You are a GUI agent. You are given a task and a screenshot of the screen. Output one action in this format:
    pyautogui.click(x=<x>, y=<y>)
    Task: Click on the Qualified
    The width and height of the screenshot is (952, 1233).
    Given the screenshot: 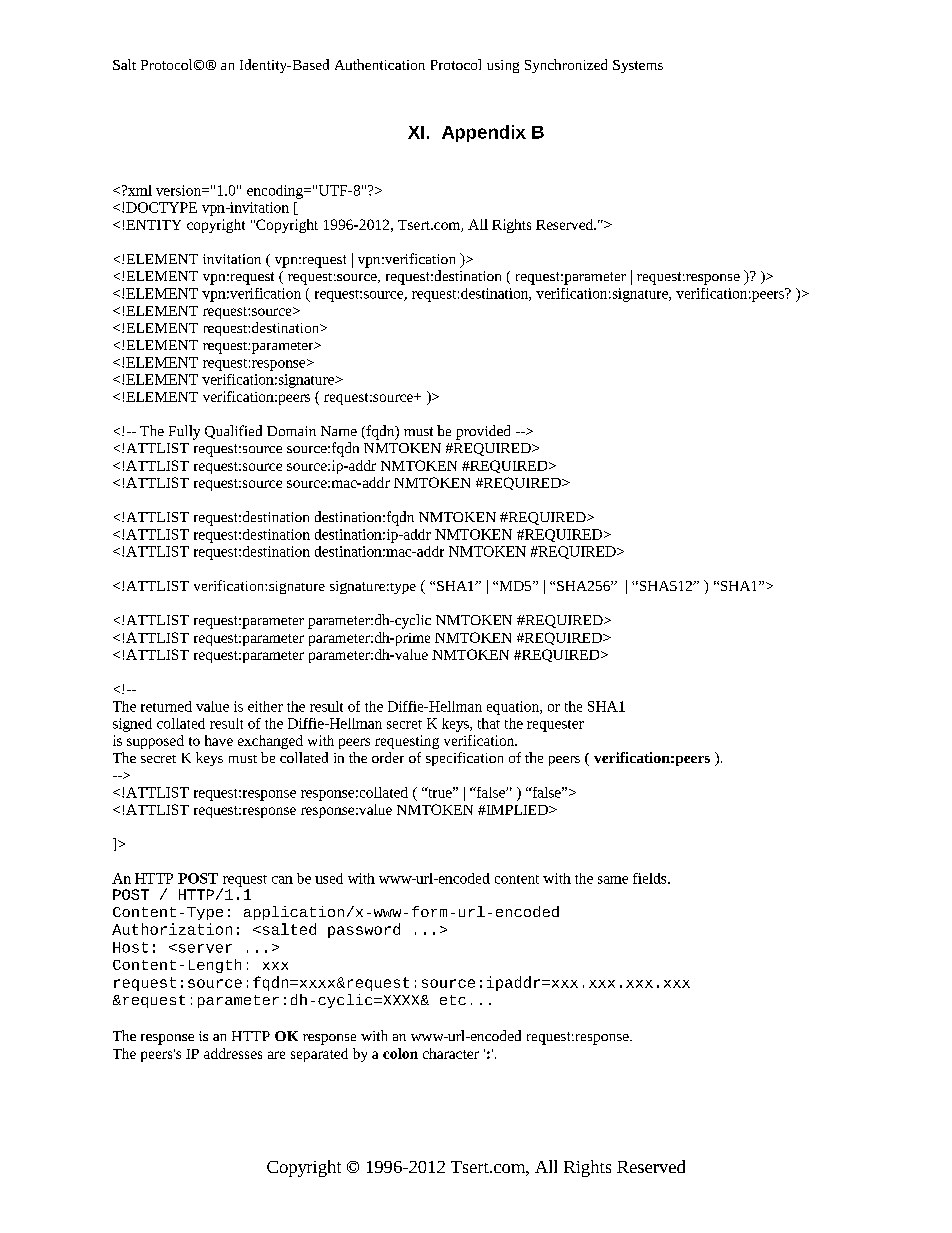 What is the action you would take?
    pyautogui.click(x=233, y=432)
